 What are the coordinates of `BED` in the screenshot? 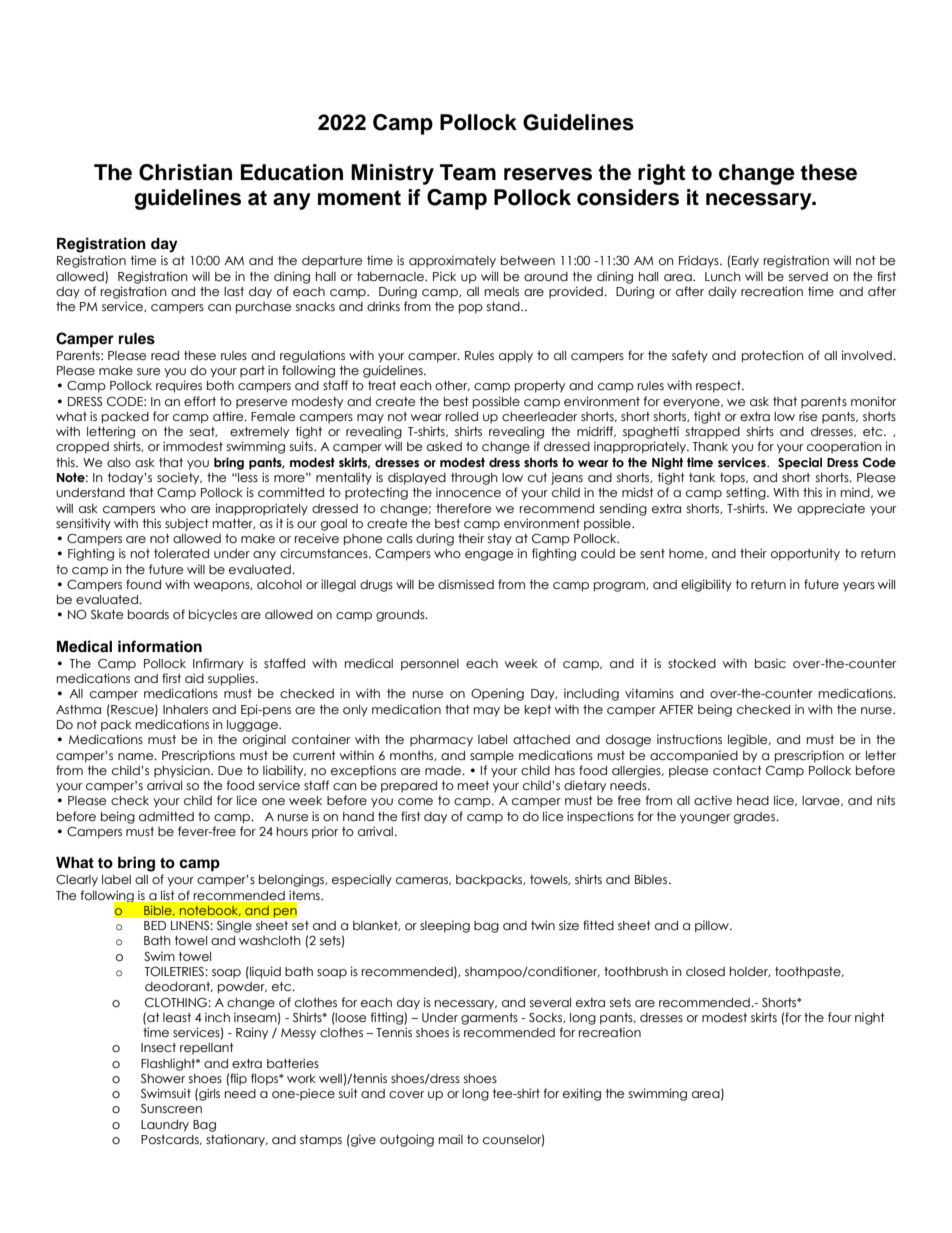 It's located at (155, 925).
